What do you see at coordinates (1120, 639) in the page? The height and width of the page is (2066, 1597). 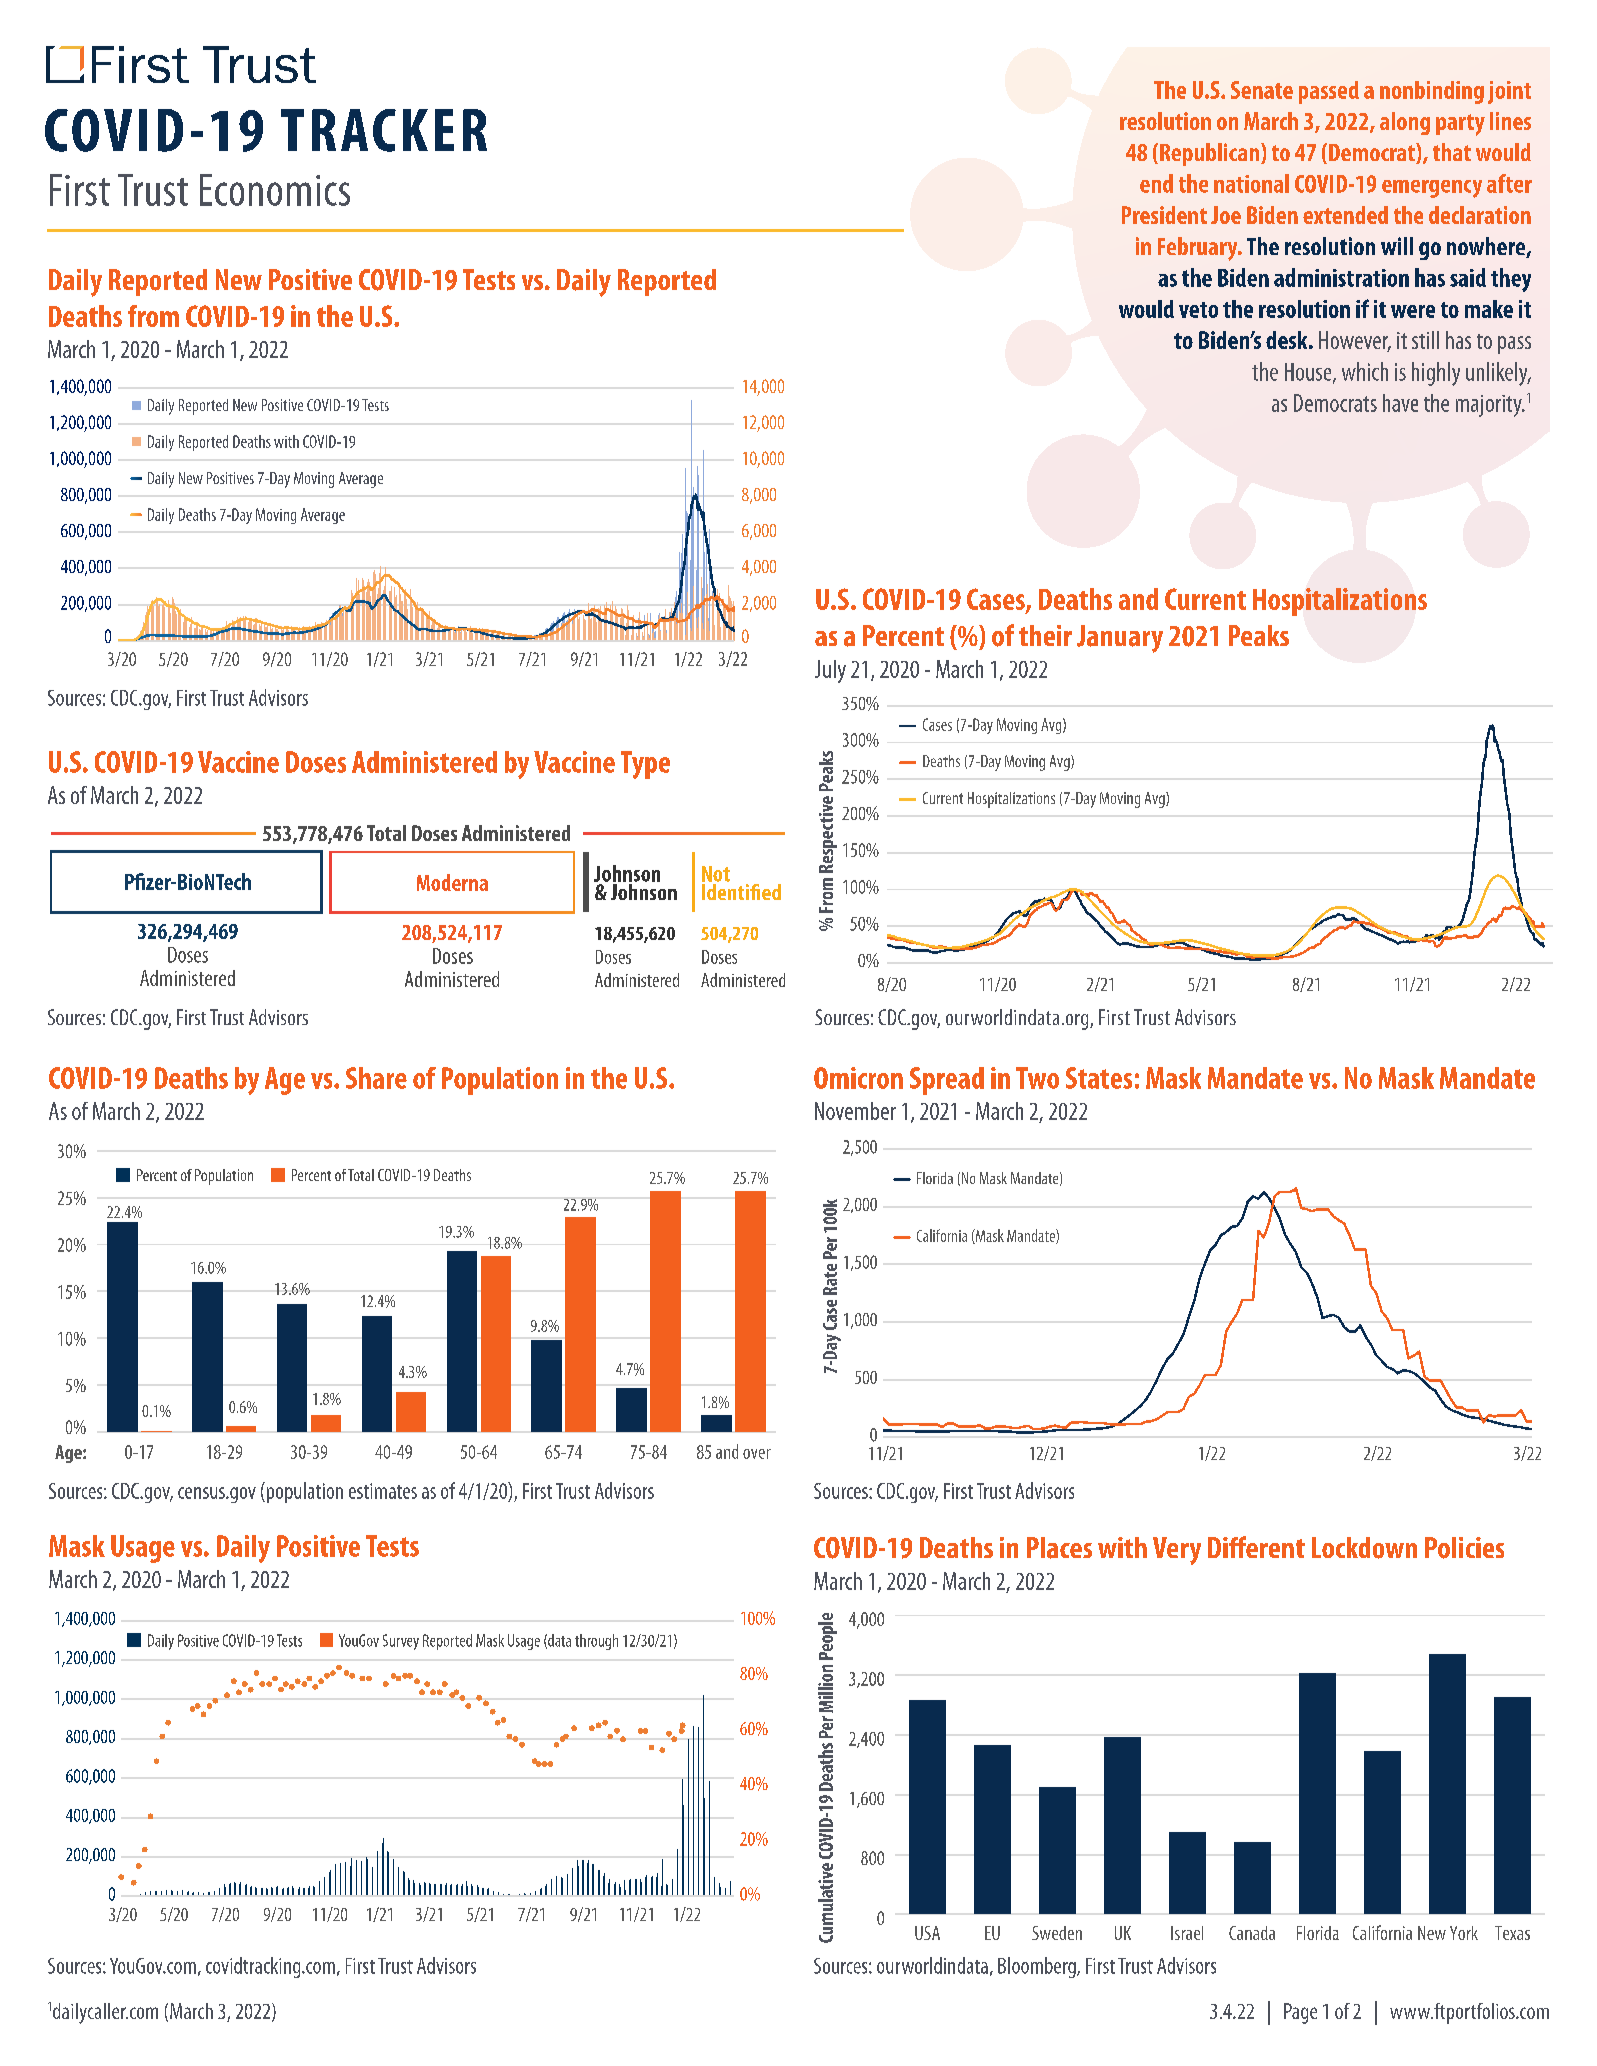 I see `January` at bounding box center [1120, 639].
